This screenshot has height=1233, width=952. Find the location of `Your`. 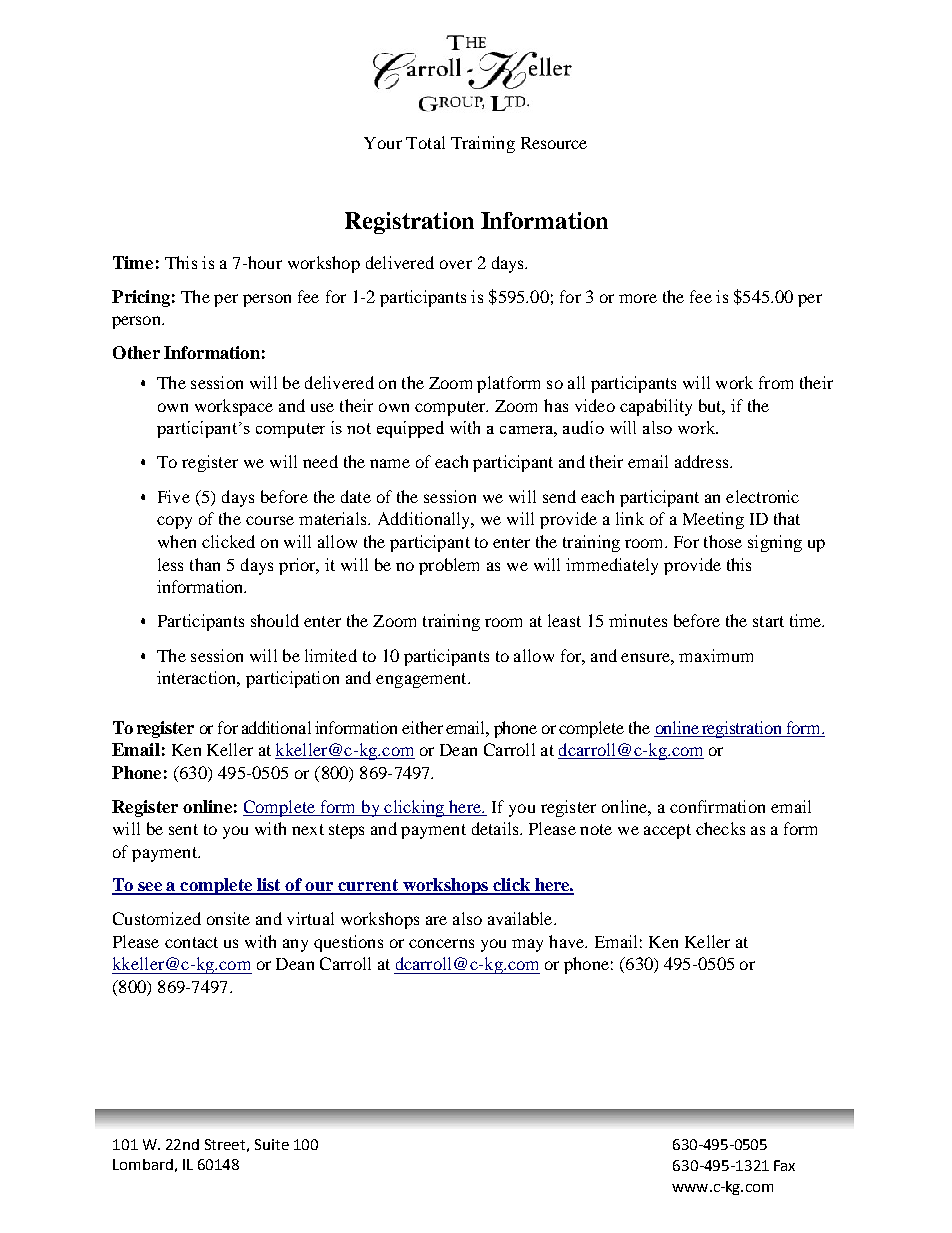

Your is located at coordinates (383, 143).
